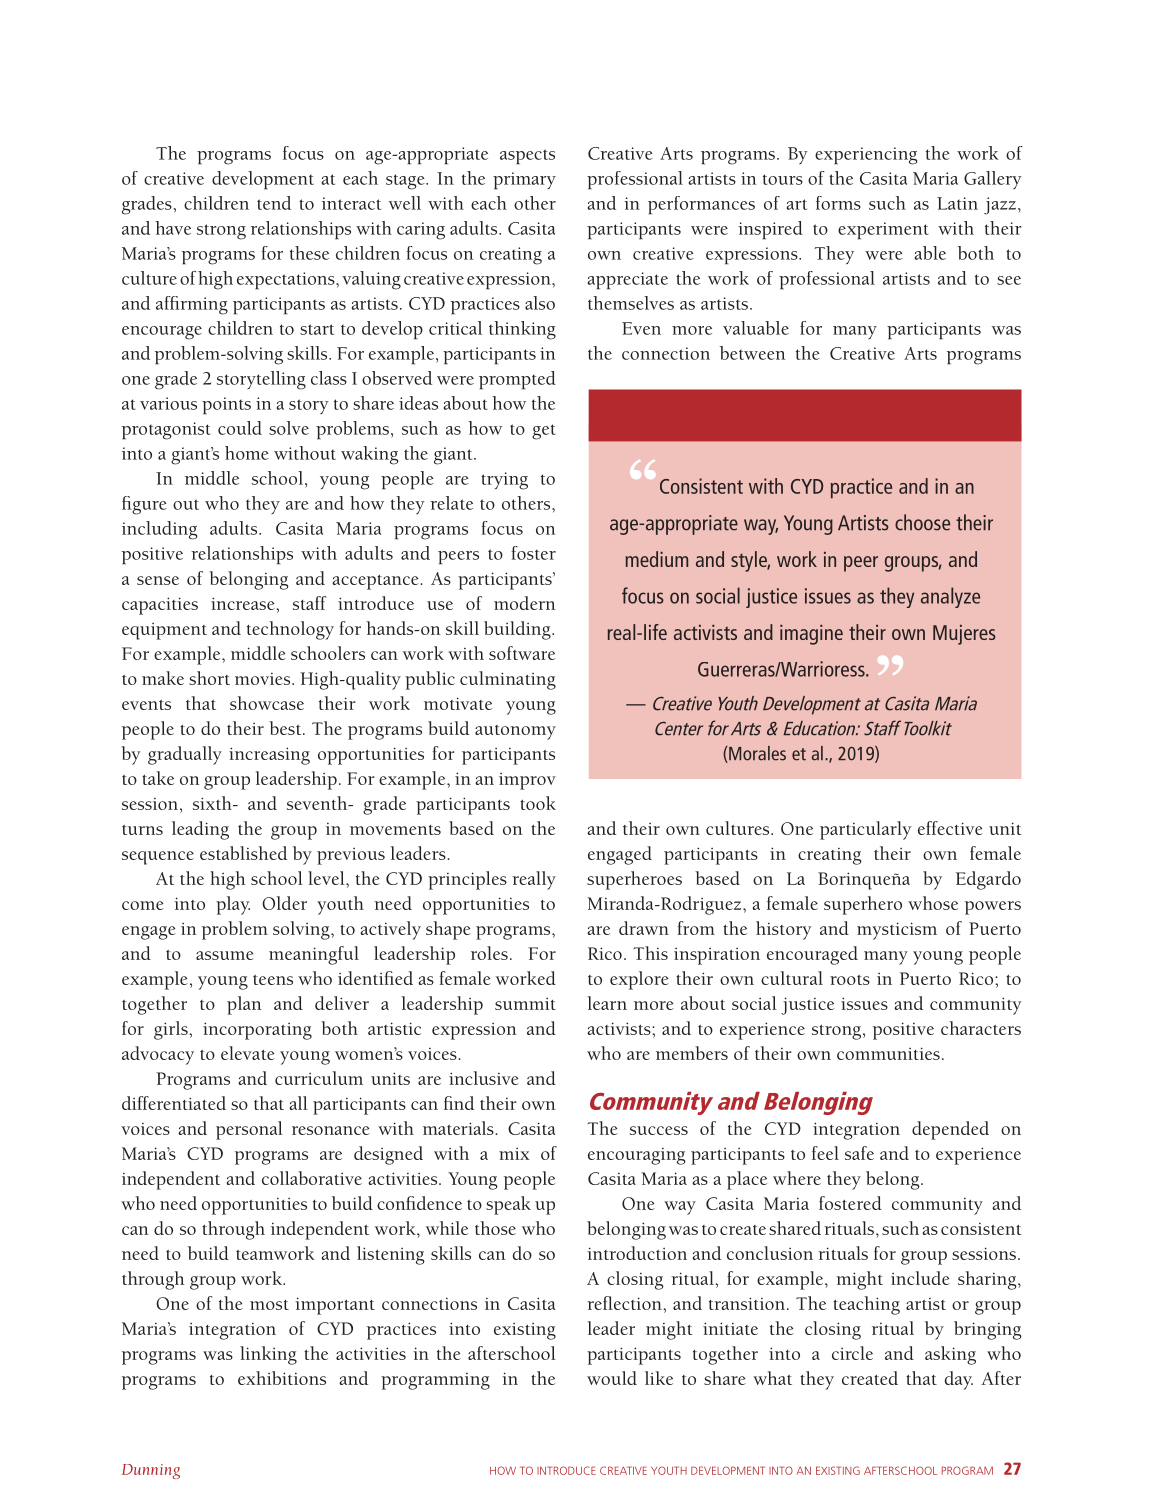  Describe the element at coordinates (504, 481) in the document. I see `trying` at that location.
